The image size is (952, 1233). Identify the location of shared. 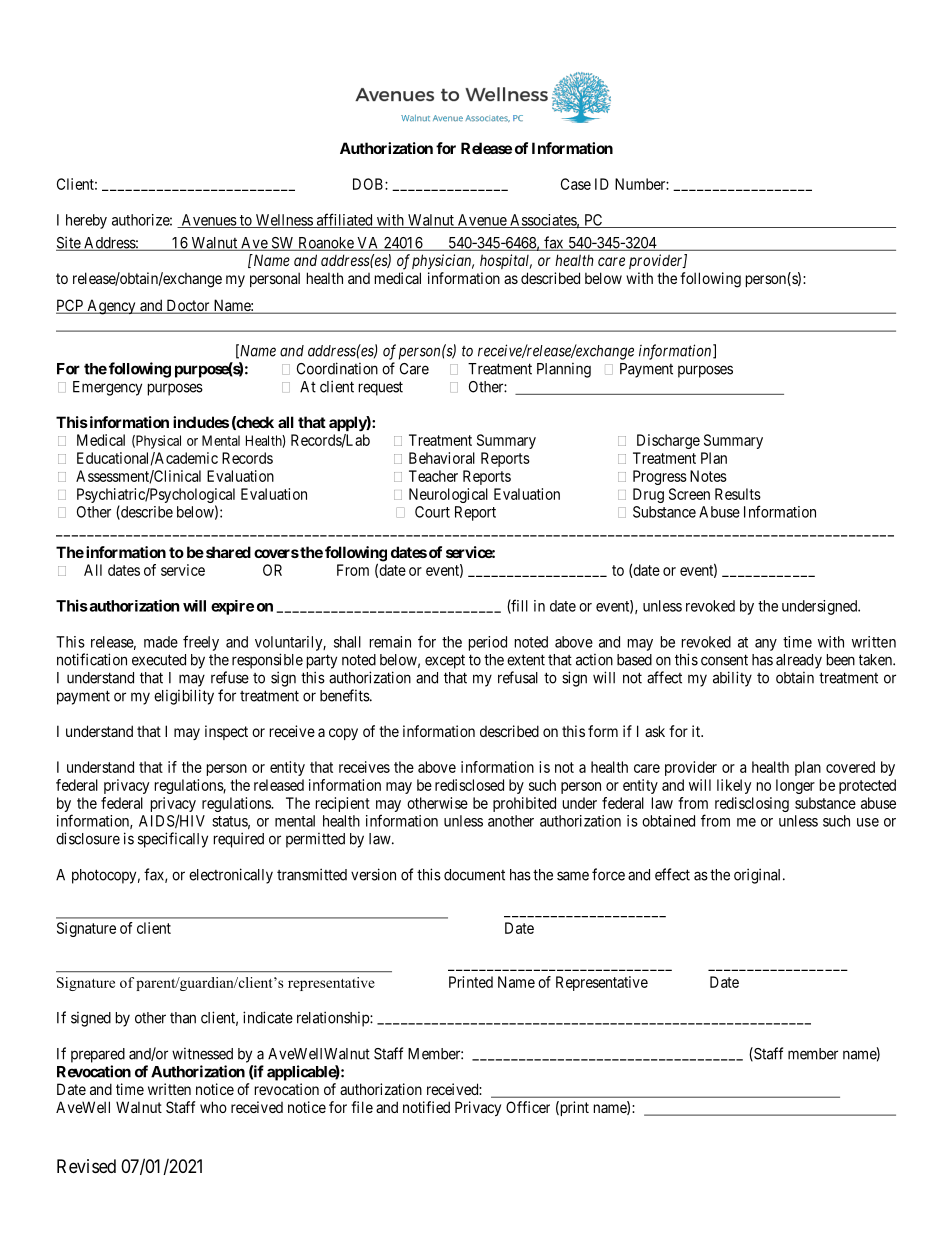
(227, 552).
